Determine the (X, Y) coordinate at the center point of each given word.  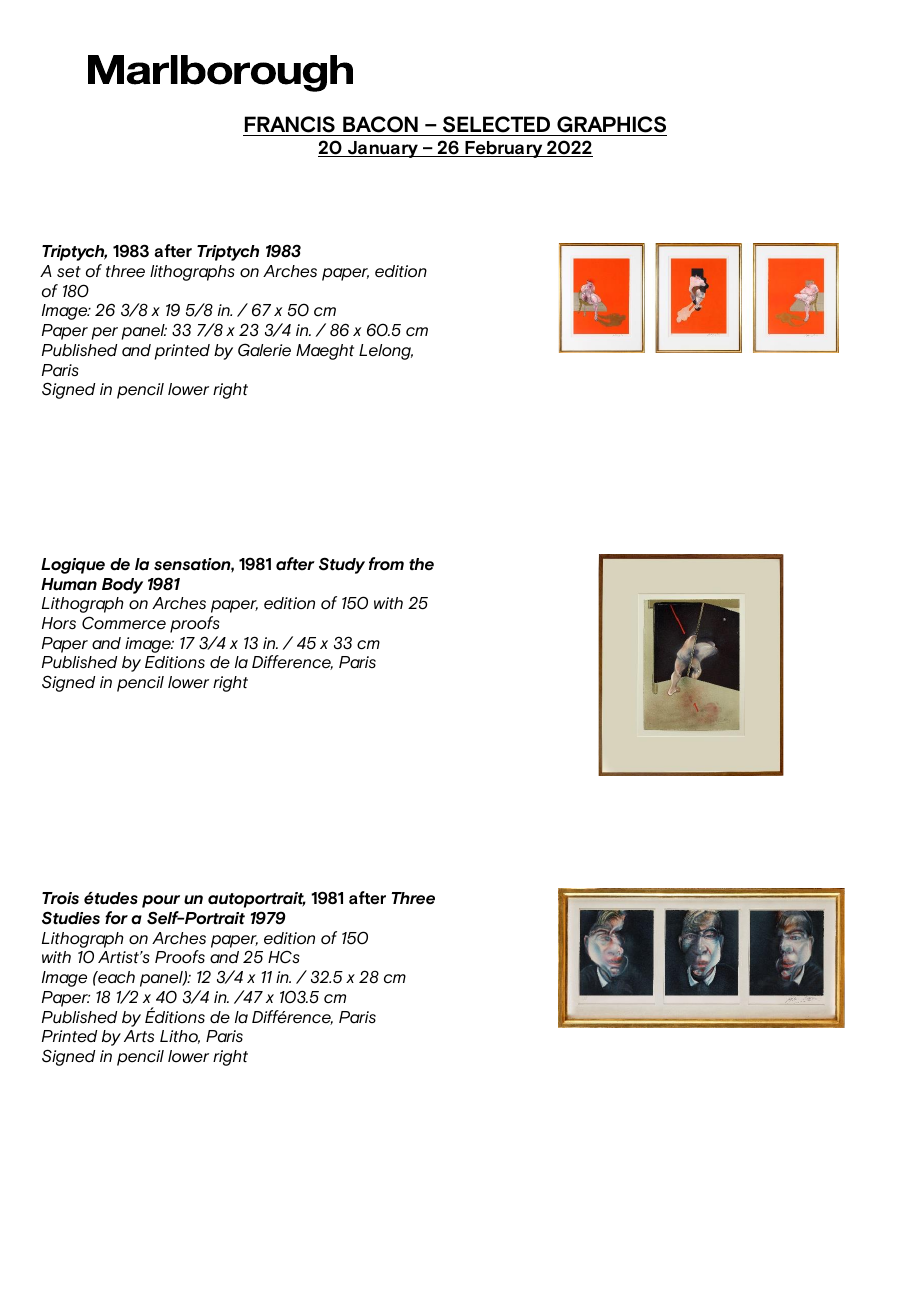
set (69, 272)
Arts (139, 1036)
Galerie (264, 350)
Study (342, 565)
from (386, 564)
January (383, 149)
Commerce (124, 623)
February (504, 149)
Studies (71, 918)
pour (161, 901)
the (421, 564)
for (116, 918)
